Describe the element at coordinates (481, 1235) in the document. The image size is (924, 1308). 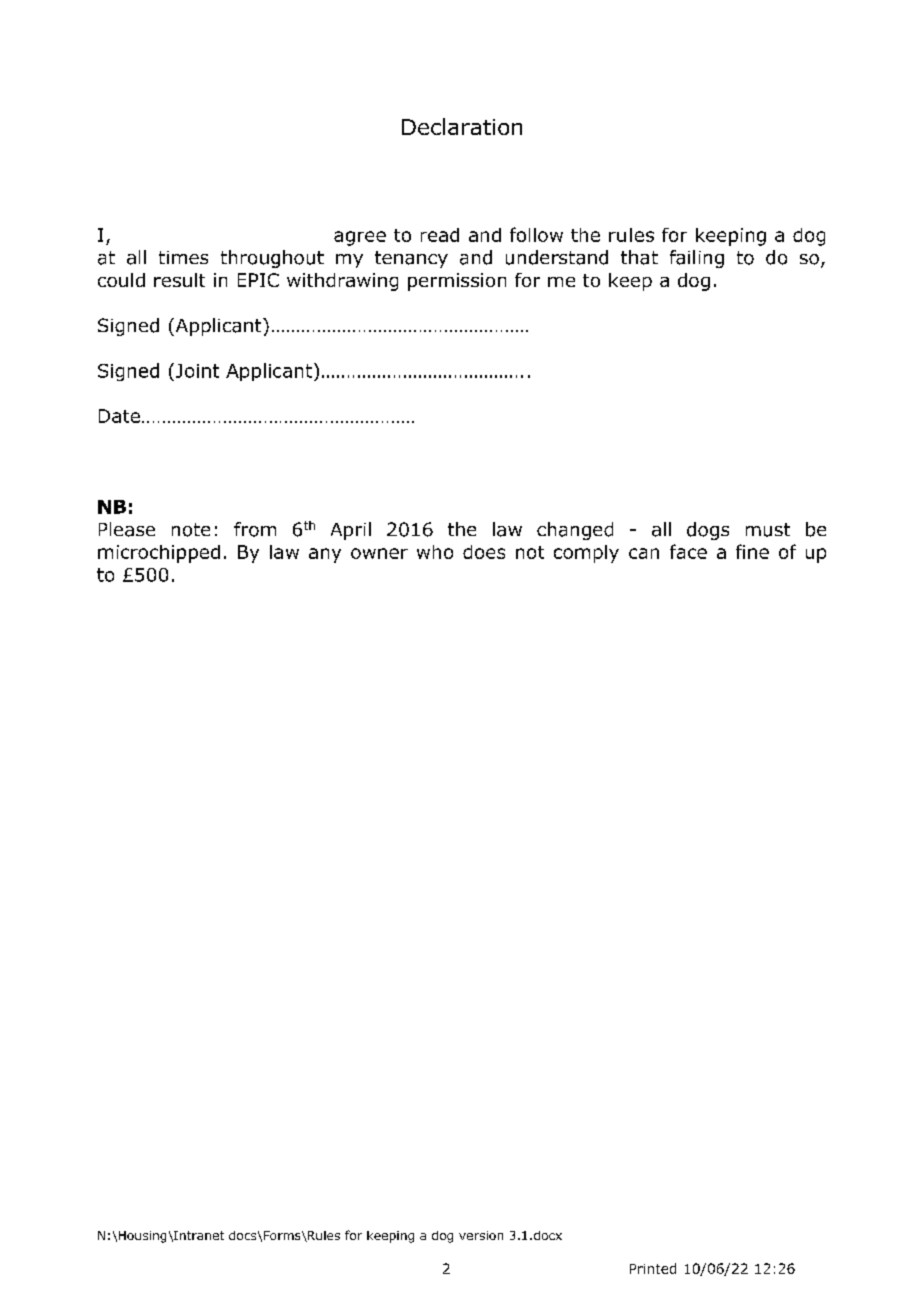
I see `version` at that location.
